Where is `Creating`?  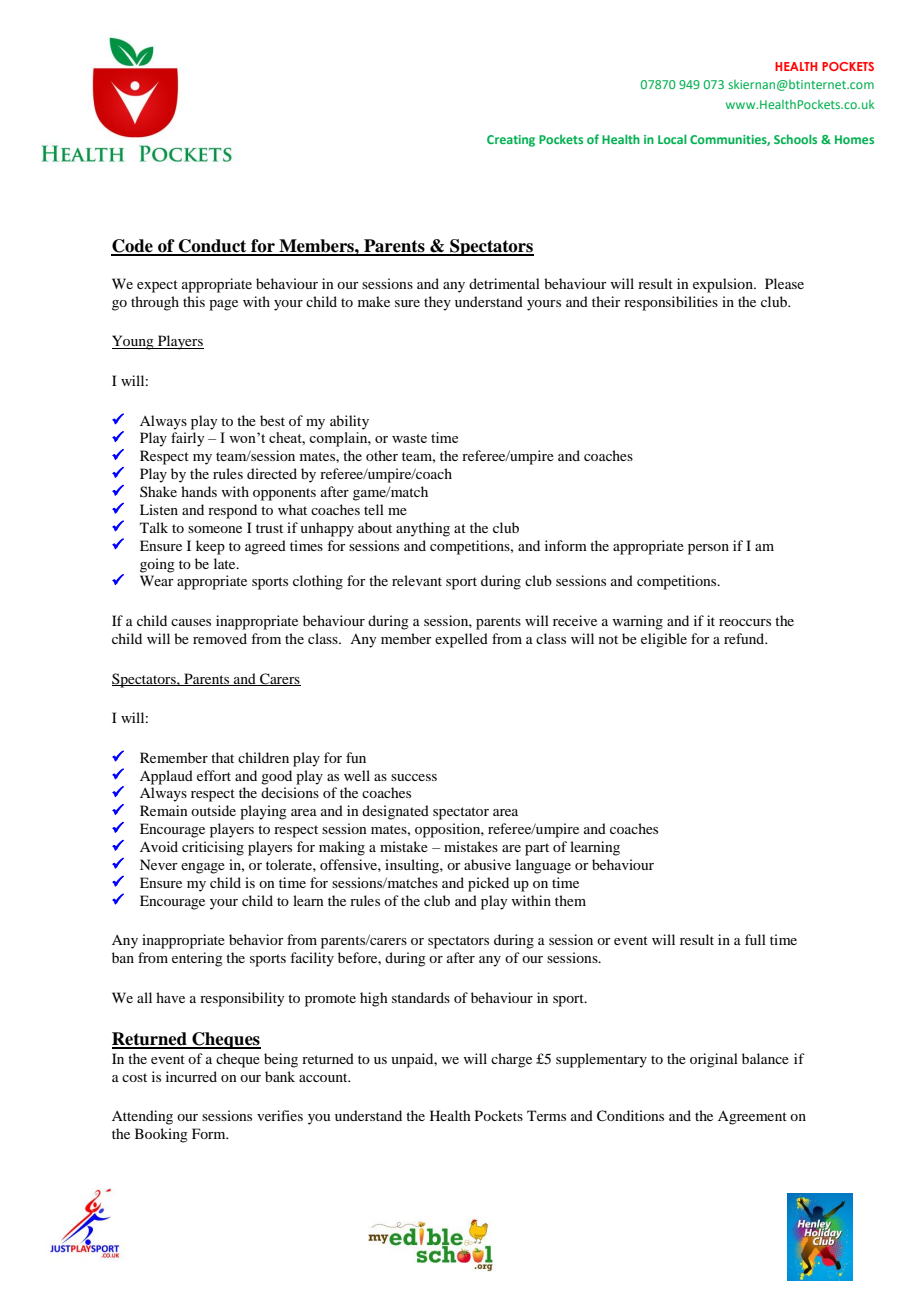 Creating is located at coordinates (511, 141).
